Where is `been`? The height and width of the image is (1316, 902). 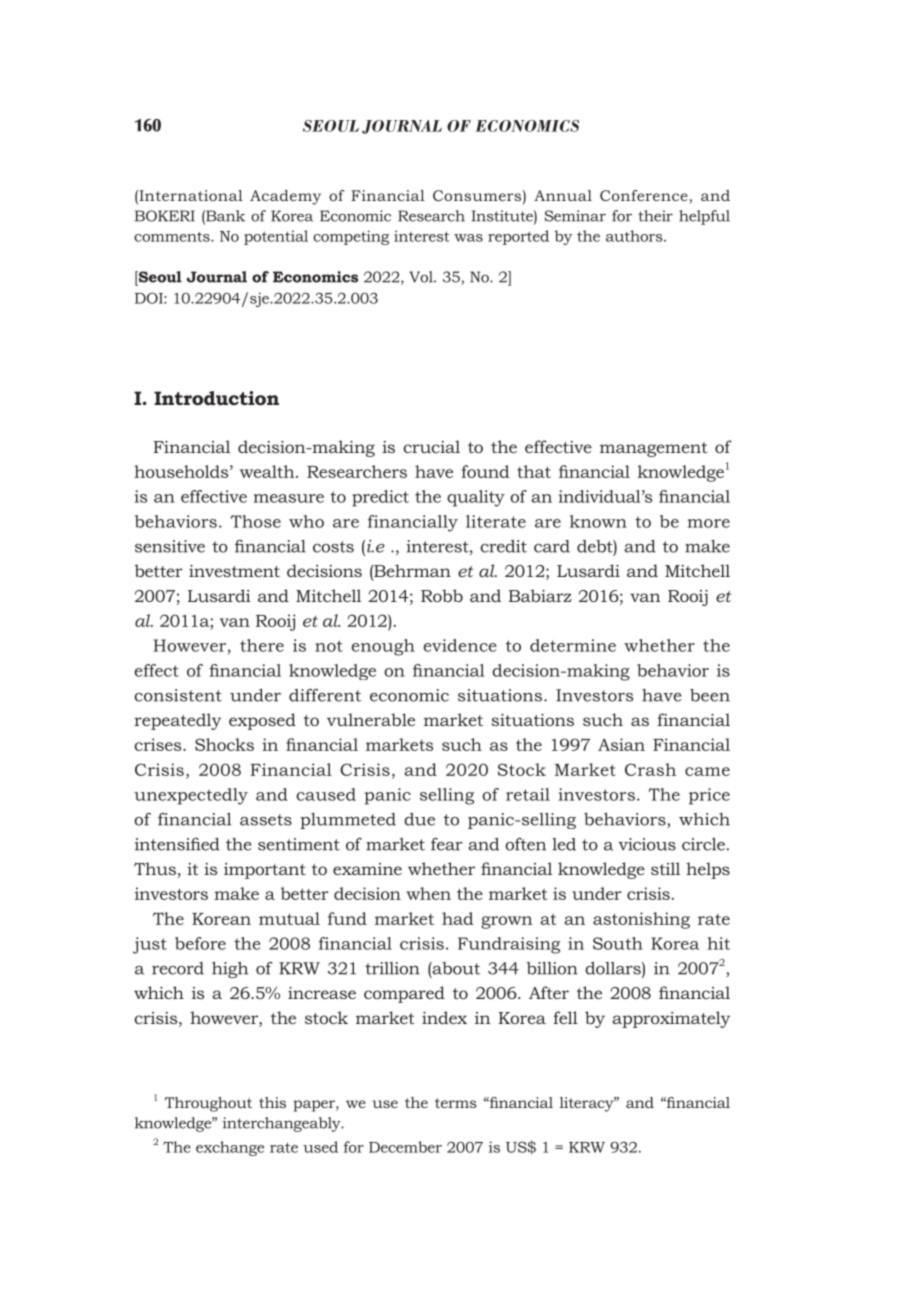 been is located at coordinates (710, 695).
